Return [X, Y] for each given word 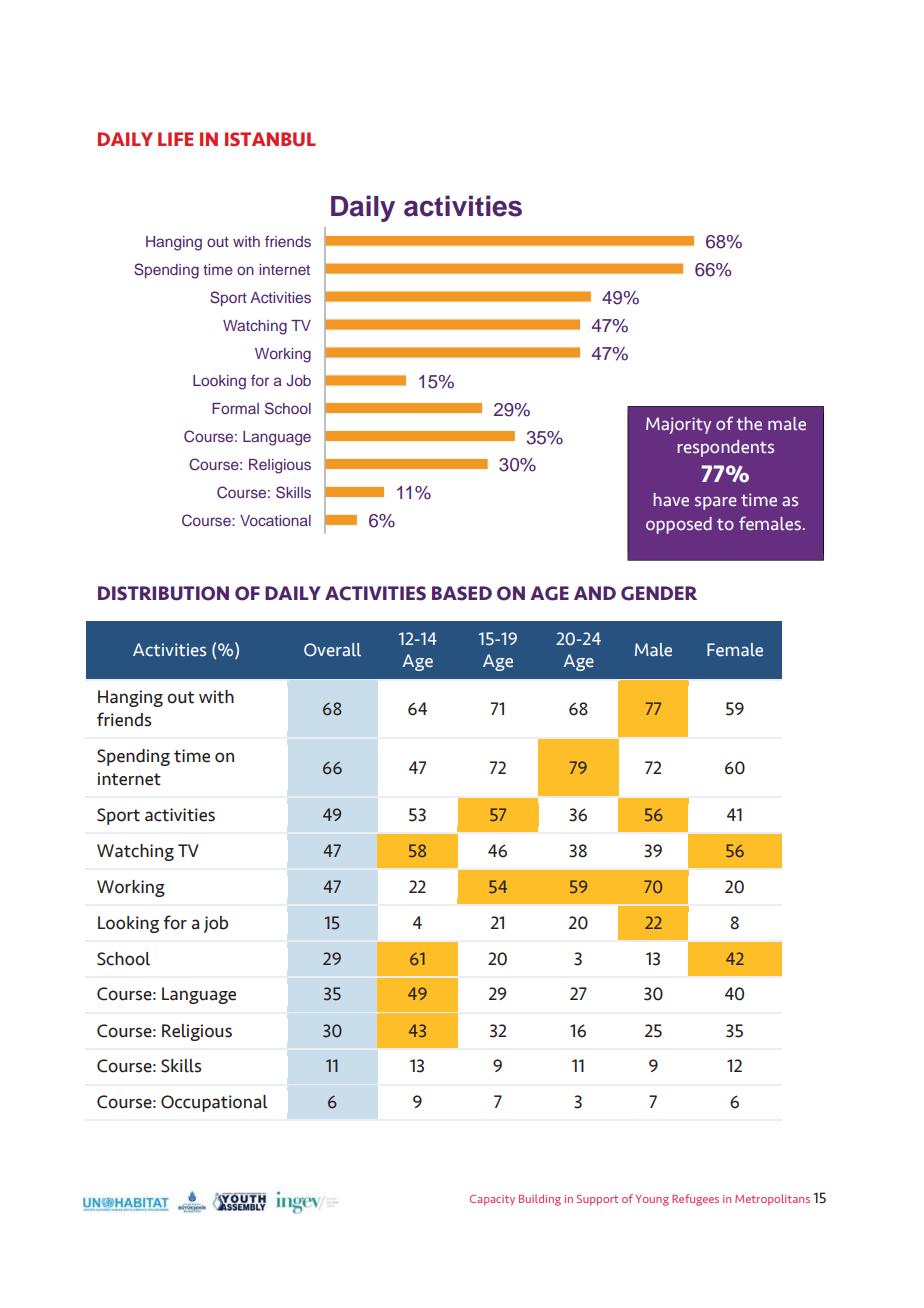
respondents [725, 448]
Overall [332, 650]
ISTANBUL [270, 139]
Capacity [492, 1200]
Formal [235, 408]
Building [540, 1200]
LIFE [175, 139]
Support [597, 1200]
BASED [462, 593]
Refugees [695, 1200]
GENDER [659, 593]
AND [595, 593]
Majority [678, 425]
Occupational [214, 1103]
